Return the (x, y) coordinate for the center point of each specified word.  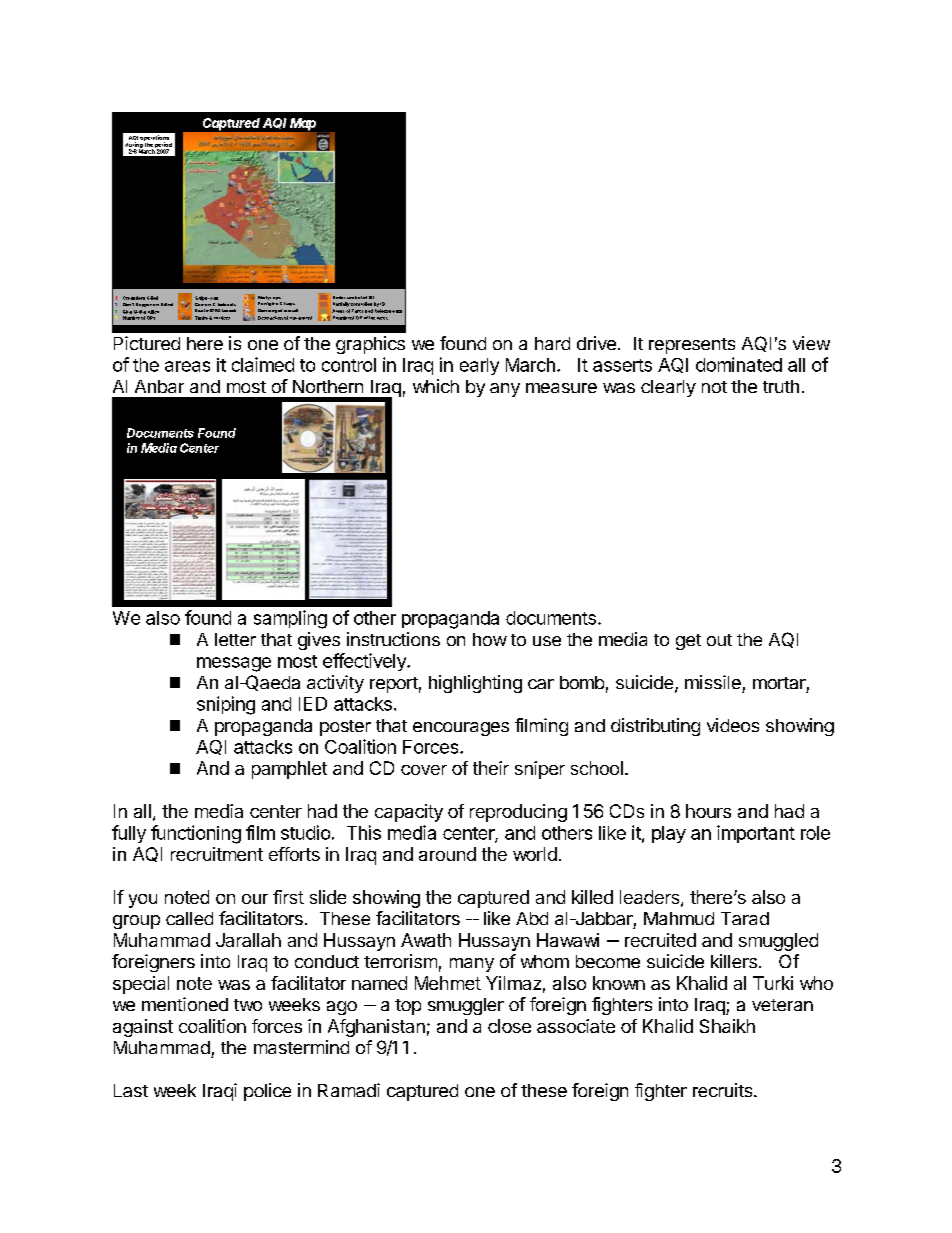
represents (692, 346)
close (509, 1026)
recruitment (217, 854)
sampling (290, 619)
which (436, 386)
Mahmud (679, 918)
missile (713, 682)
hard (552, 343)
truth (781, 386)
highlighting (475, 684)
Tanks (202, 318)
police (267, 1092)
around (447, 854)
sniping (226, 705)
